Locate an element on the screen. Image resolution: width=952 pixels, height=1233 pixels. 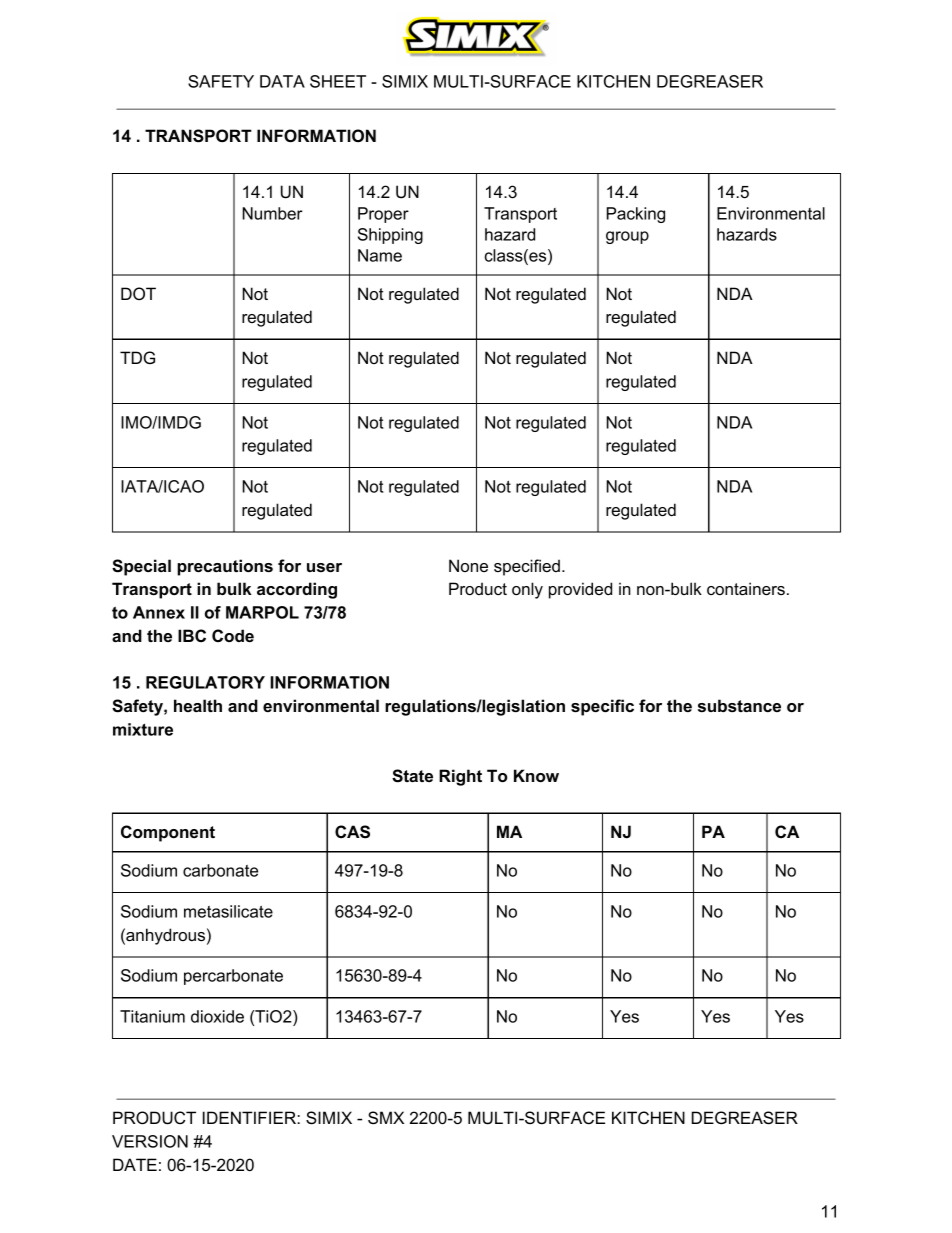
VERSION is located at coordinates (150, 1141).
